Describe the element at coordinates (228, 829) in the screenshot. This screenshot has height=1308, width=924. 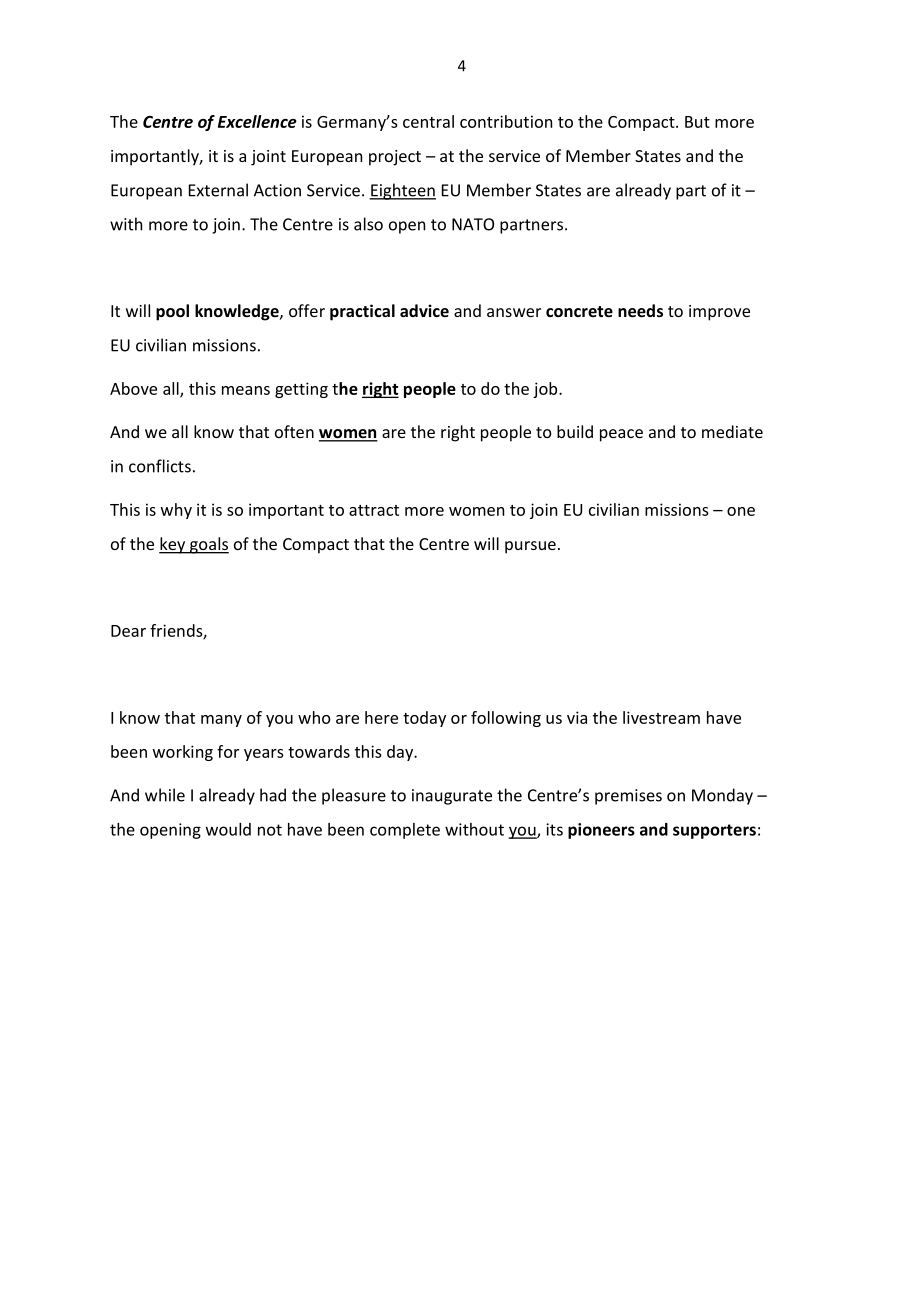
I see `would` at that location.
